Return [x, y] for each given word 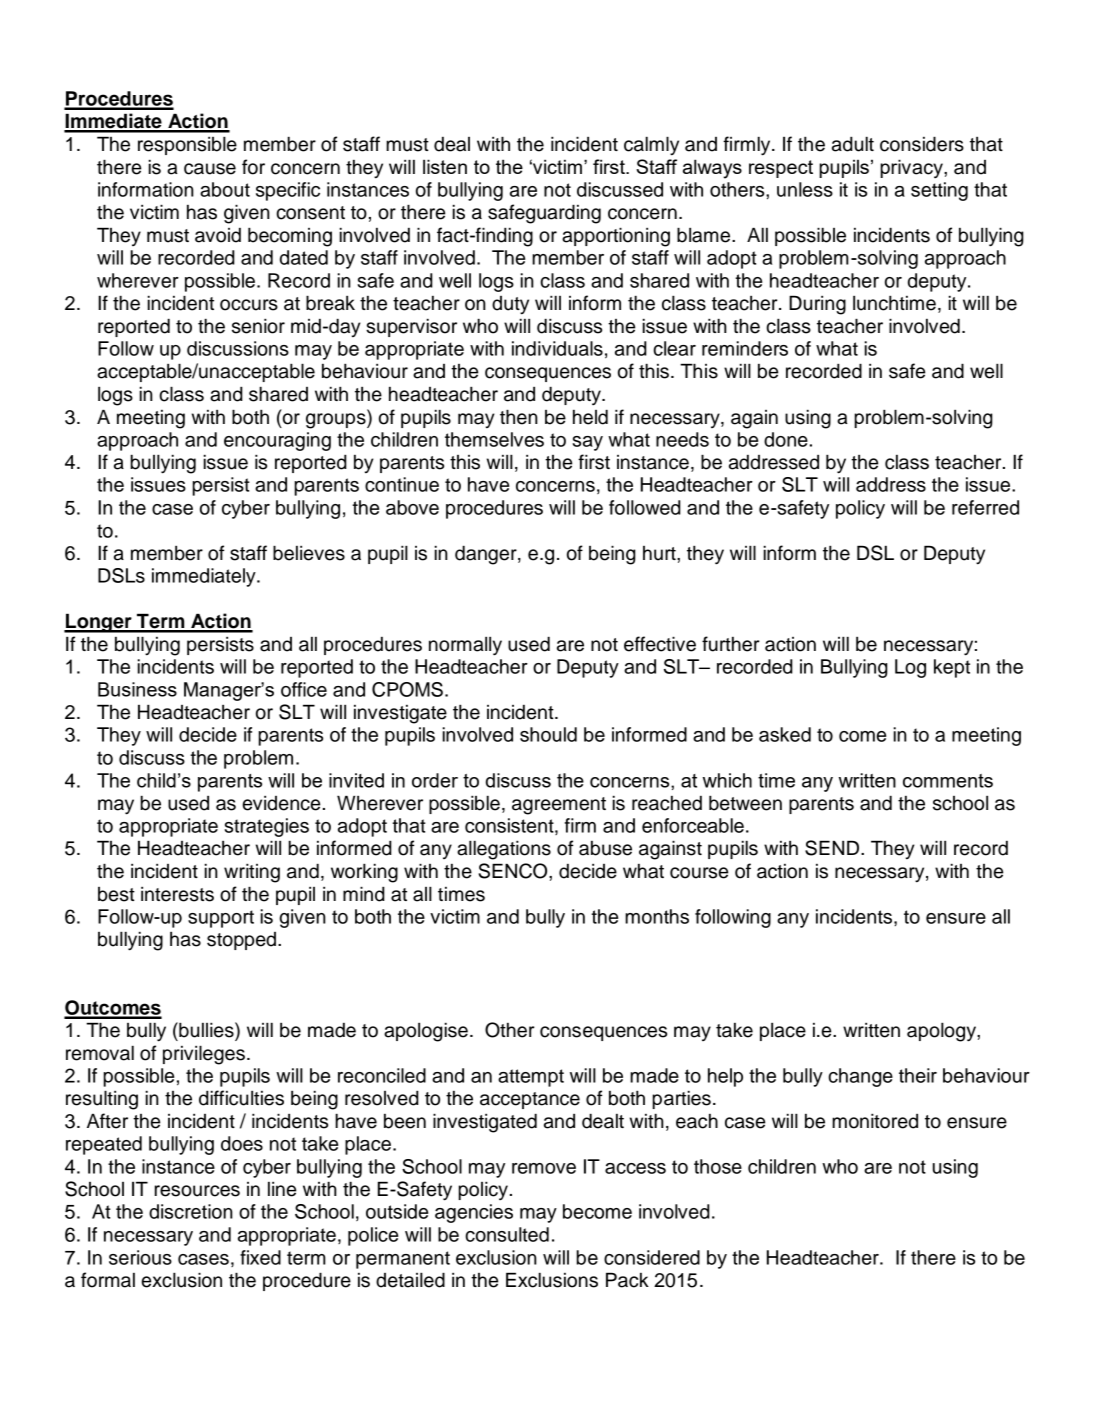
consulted [507, 1234]
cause [210, 169]
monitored [875, 1121]
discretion [191, 1211]
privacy [912, 168]
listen [445, 166]
